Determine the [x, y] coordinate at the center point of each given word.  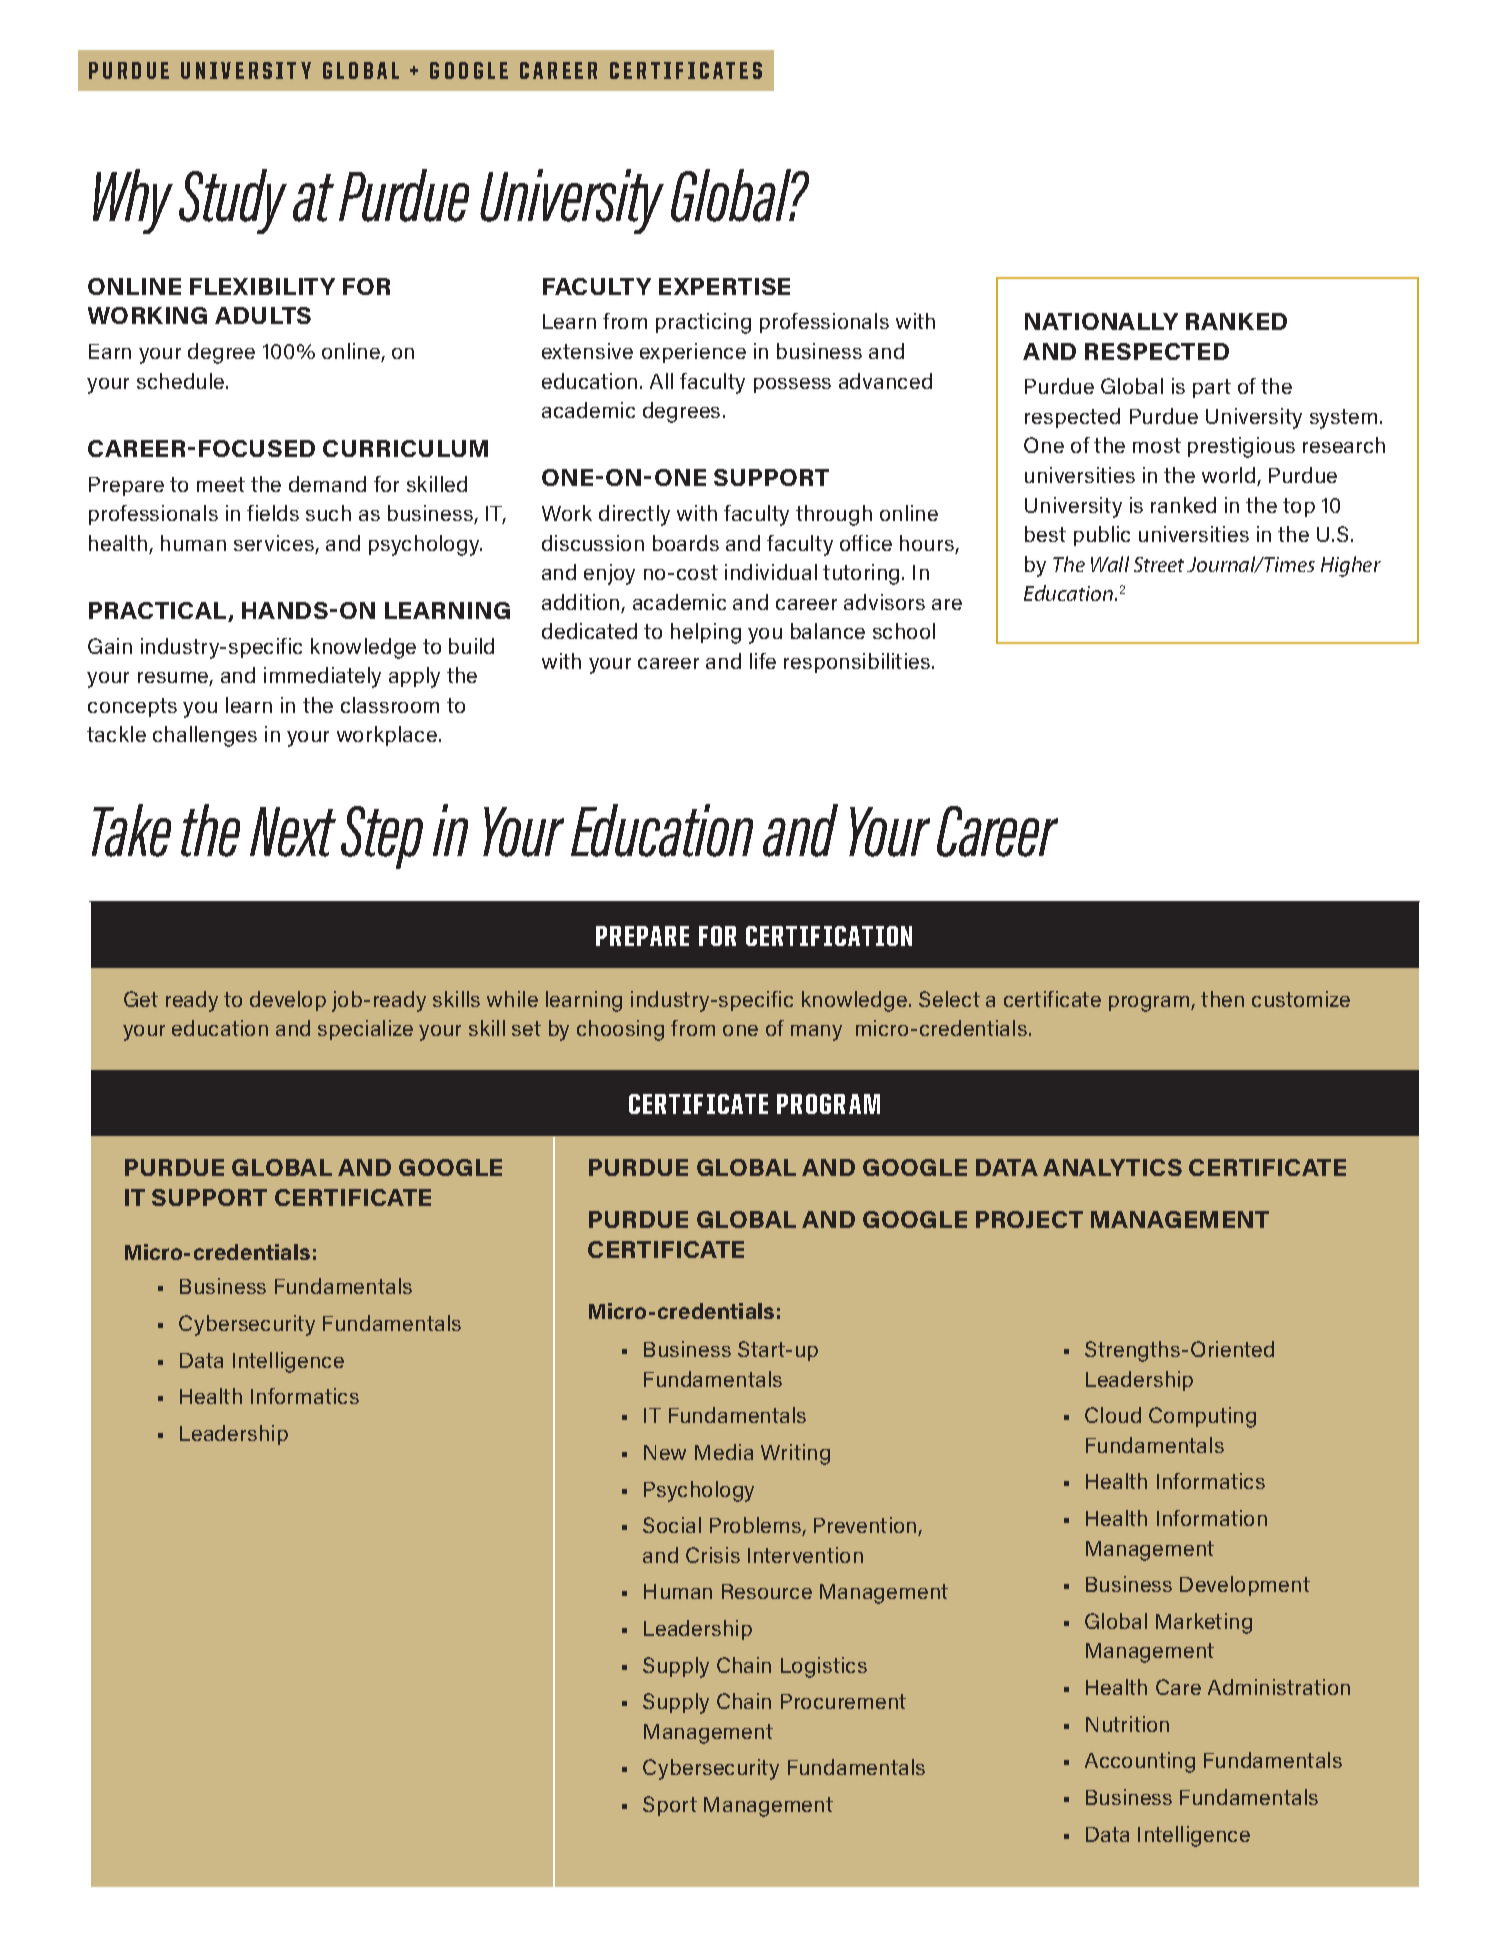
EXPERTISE [724, 286]
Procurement [843, 1701]
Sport [670, 1806]
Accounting [1140, 1762]
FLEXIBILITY [262, 286]
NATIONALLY [1101, 321]
